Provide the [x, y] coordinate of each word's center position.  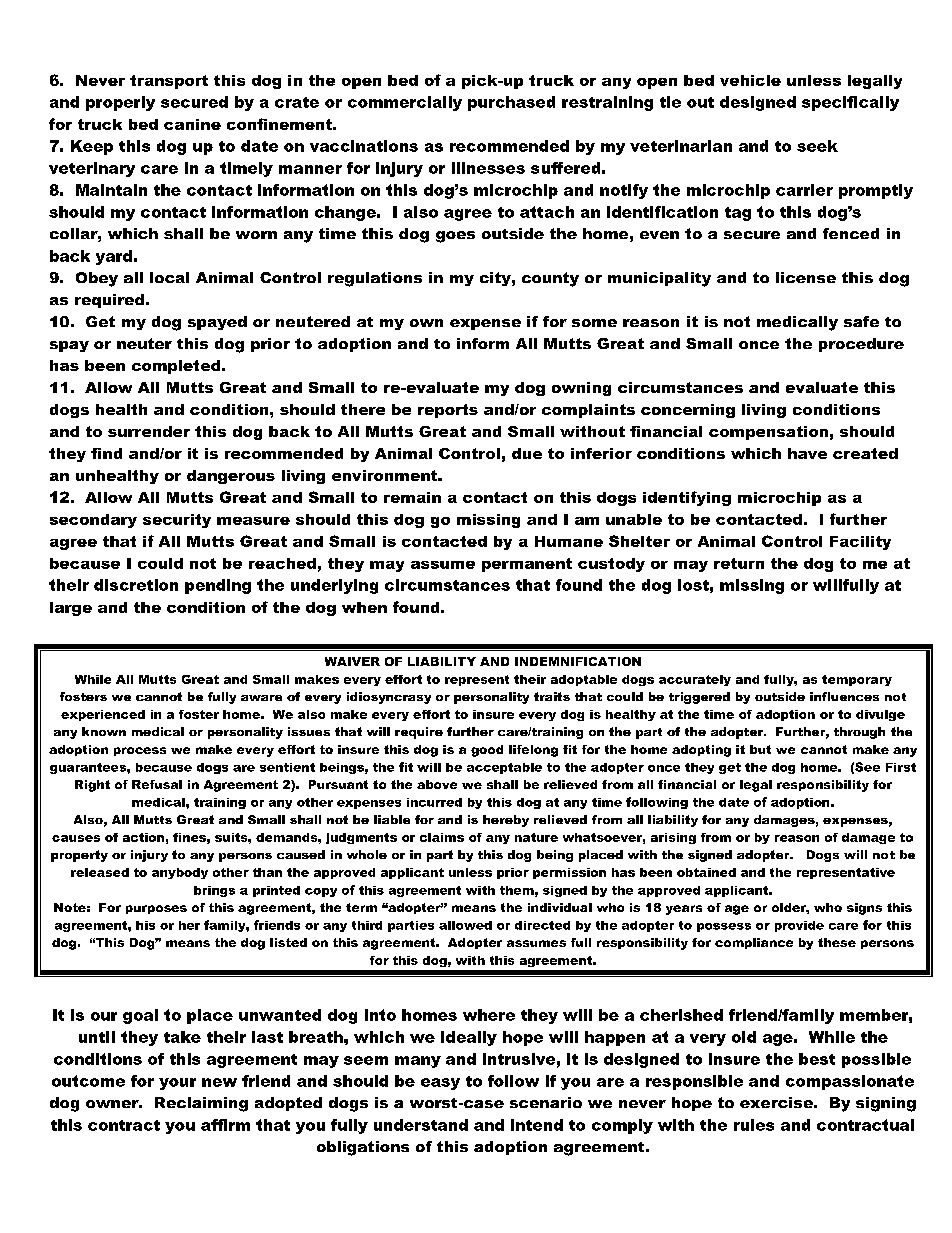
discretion [136, 585]
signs [864, 909]
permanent [527, 565]
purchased [511, 103]
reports [448, 411]
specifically [850, 103]
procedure [861, 345]
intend [537, 1125]
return [739, 563]
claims [442, 837]
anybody [180, 873]
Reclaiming [201, 1104]
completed [177, 367]
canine [192, 124]
